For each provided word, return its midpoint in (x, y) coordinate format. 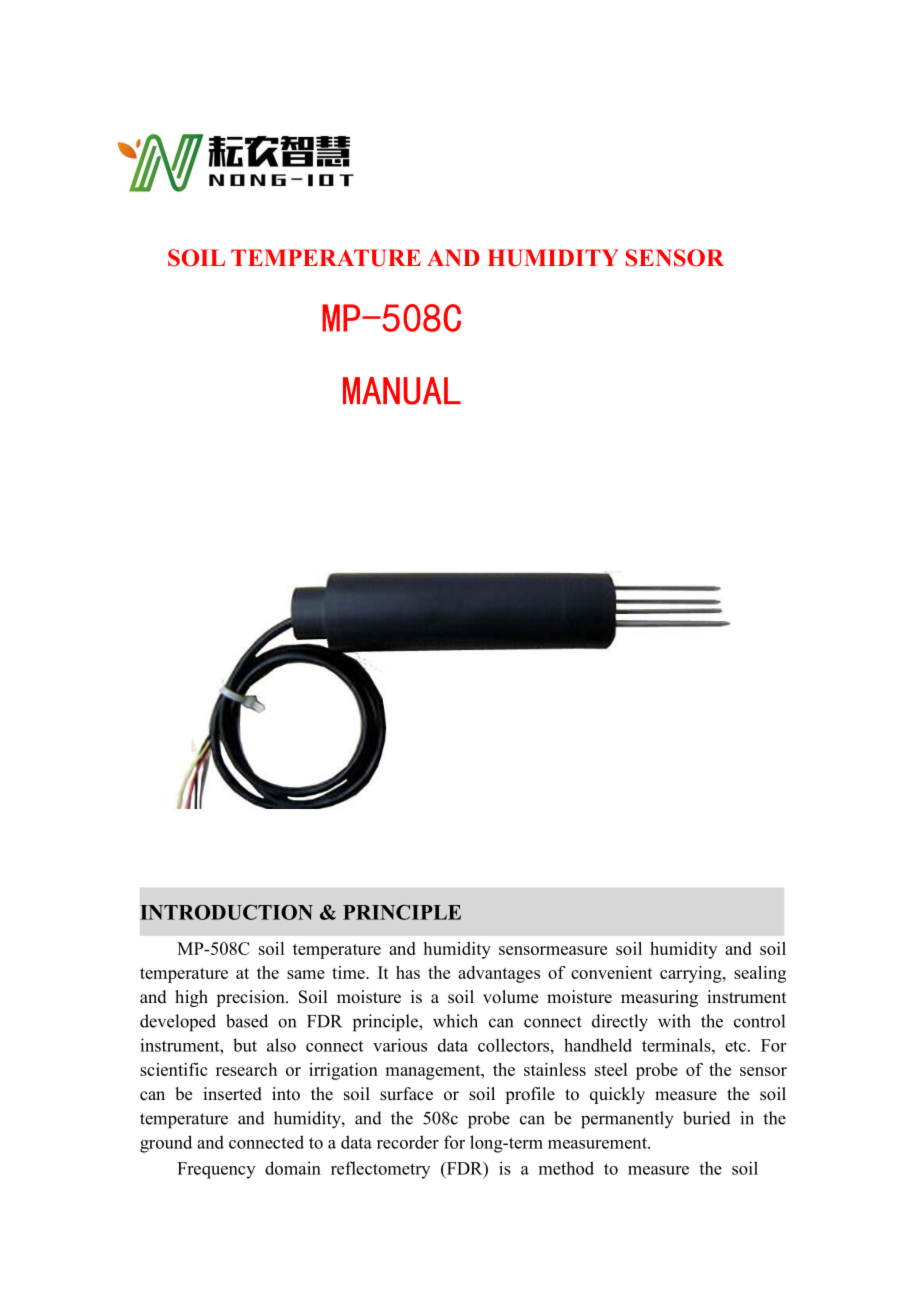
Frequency (216, 1170)
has (408, 972)
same (306, 974)
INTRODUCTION (226, 912)
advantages (499, 974)
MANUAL (402, 391)
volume (510, 997)
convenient (612, 972)
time (349, 972)
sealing (760, 974)
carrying (692, 974)
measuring (659, 998)
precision (251, 998)
